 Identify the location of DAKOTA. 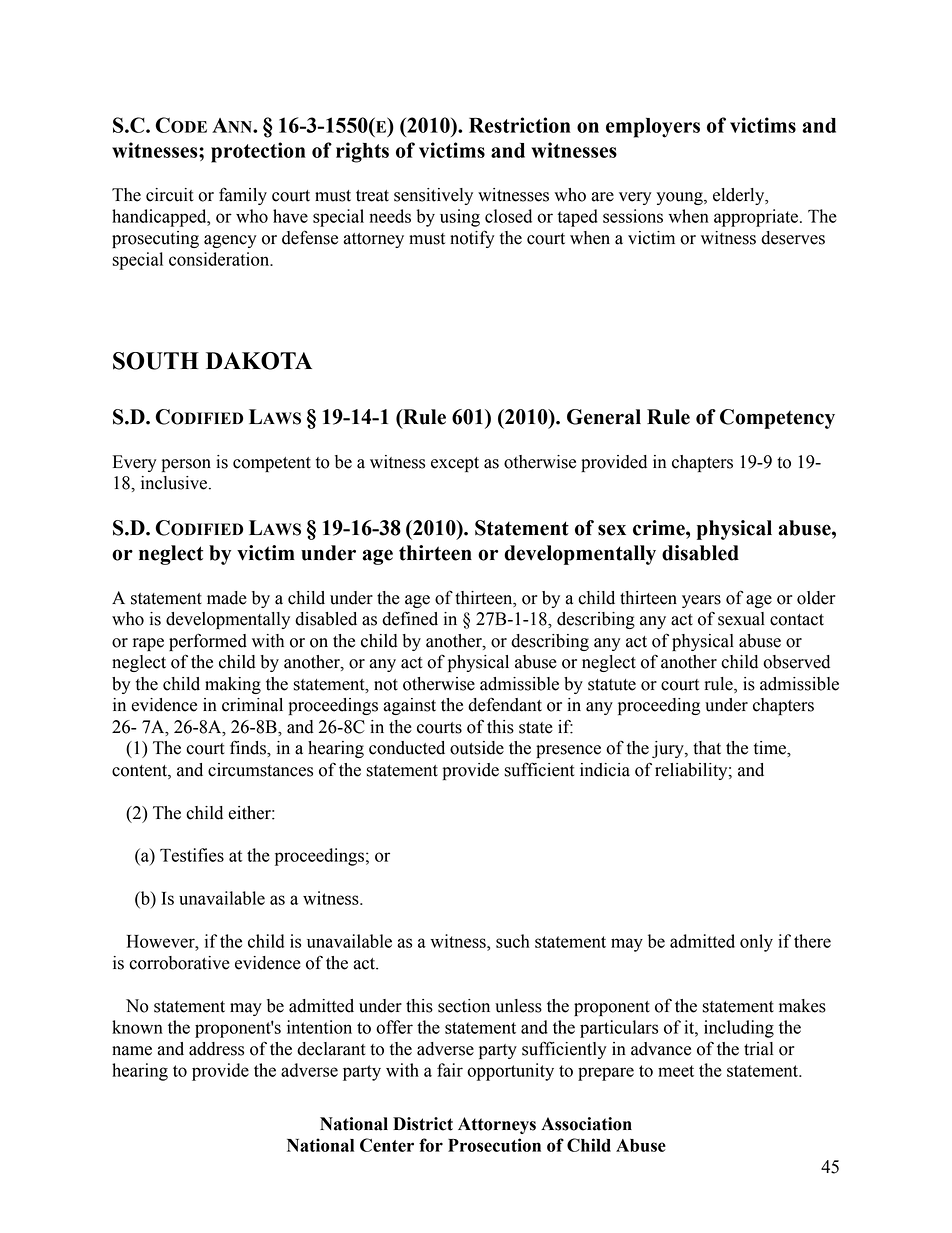
(259, 361).
